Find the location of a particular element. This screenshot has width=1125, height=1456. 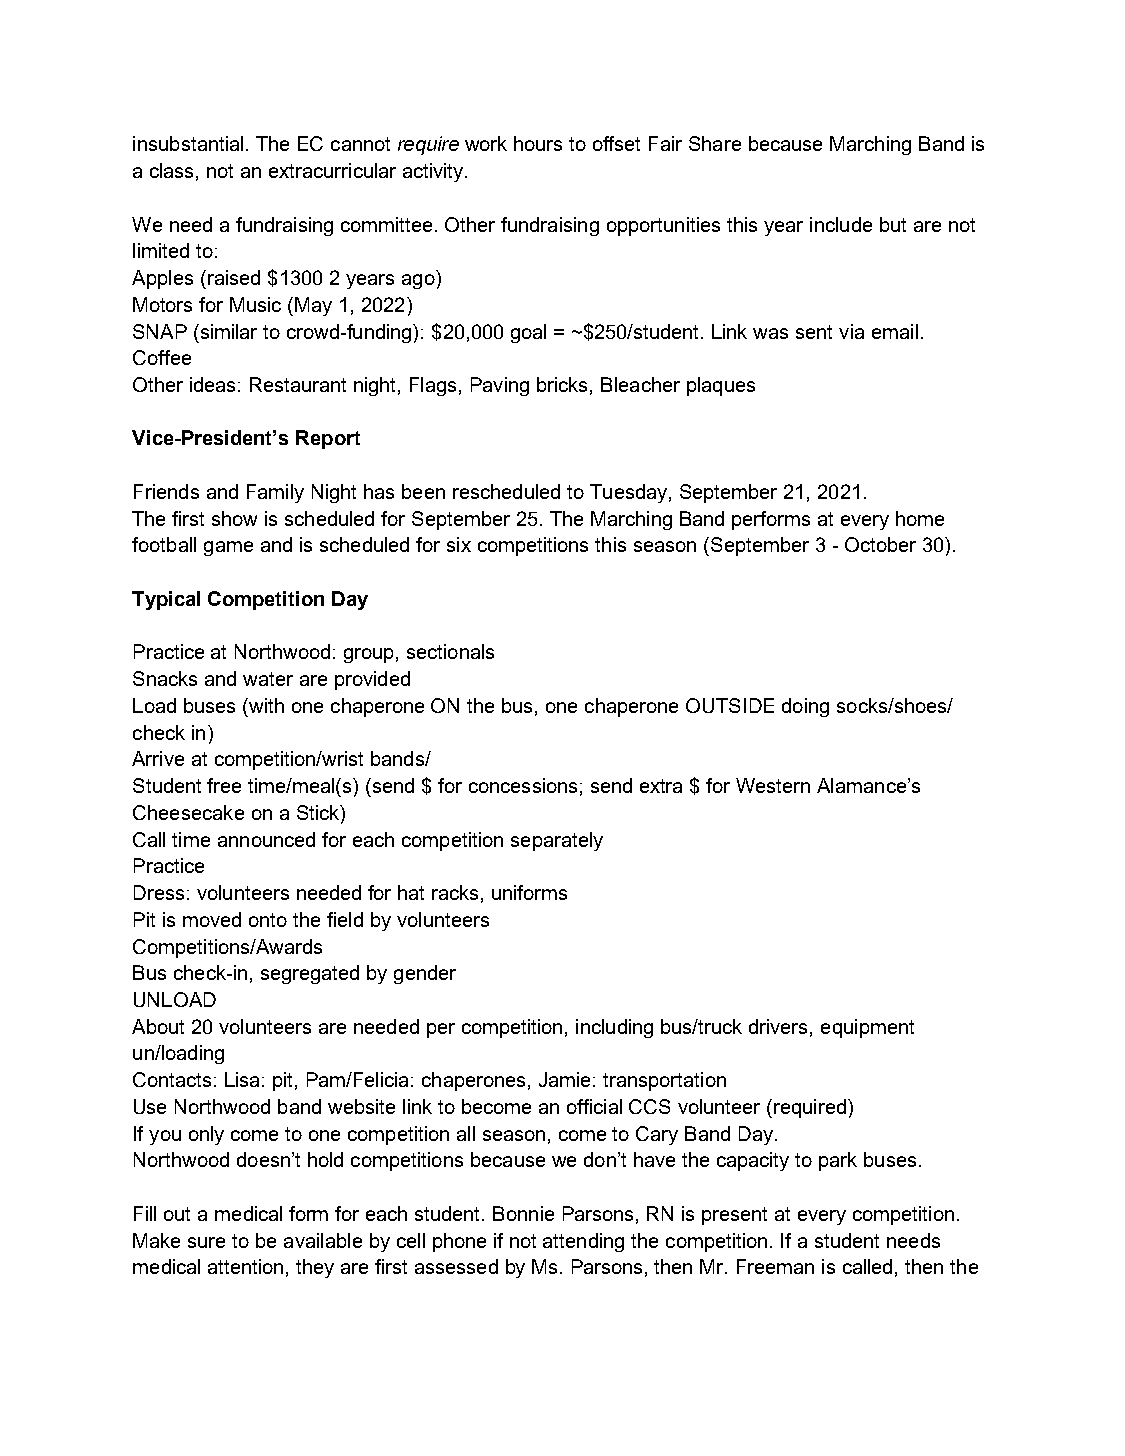

Western is located at coordinates (773, 785).
